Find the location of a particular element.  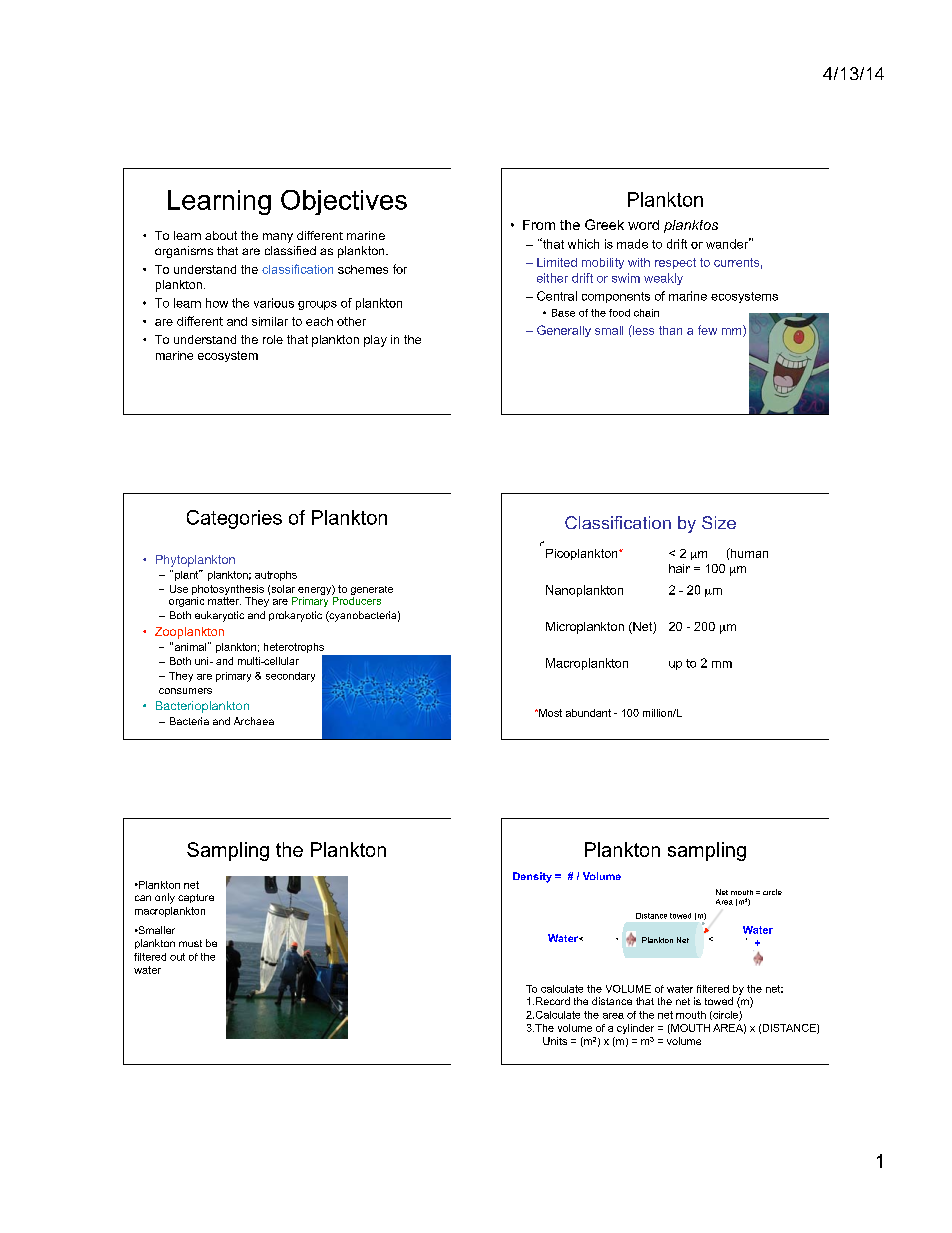

about is located at coordinates (221, 235).
